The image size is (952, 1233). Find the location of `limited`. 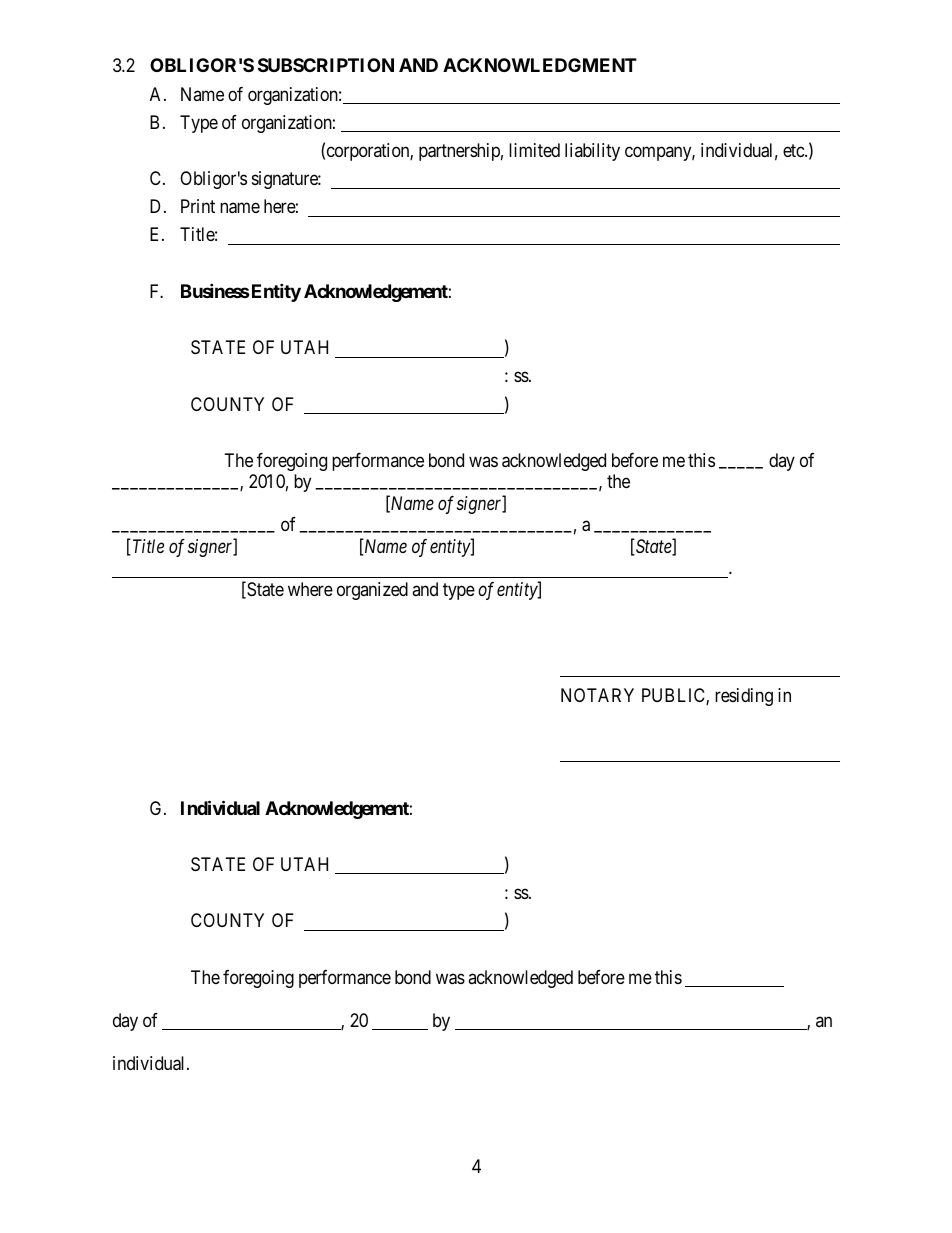

limited is located at coordinates (534, 150).
